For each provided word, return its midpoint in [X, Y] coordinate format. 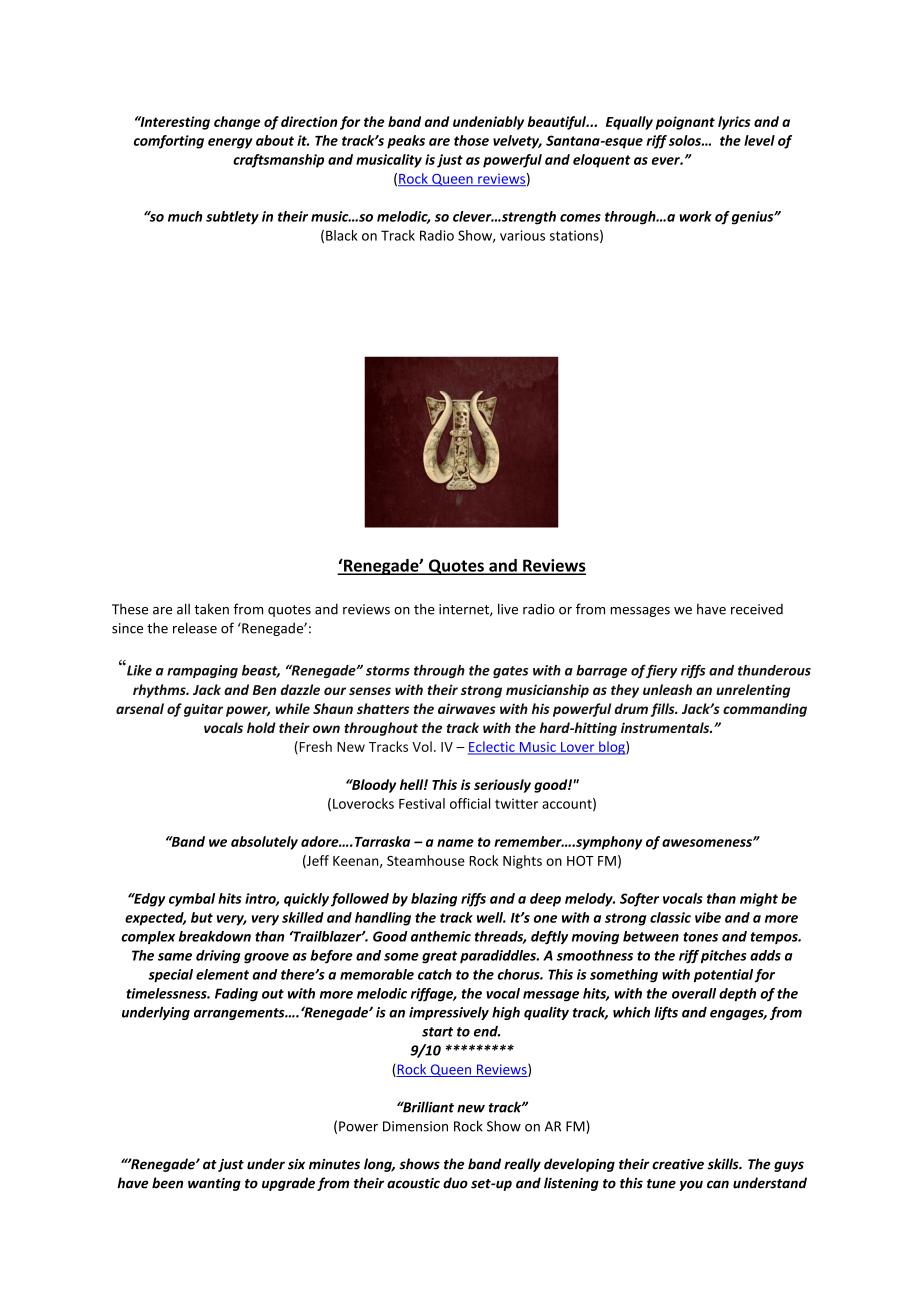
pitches [724, 957]
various [522, 235]
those [471, 140]
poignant [685, 123]
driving [218, 957]
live [508, 609]
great [439, 957]
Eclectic [492, 747]
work [695, 216]
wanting [214, 1184]
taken [211, 609]
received [757, 609]
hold [261, 727]
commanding [765, 710]
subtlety [232, 218]
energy [230, 143]
